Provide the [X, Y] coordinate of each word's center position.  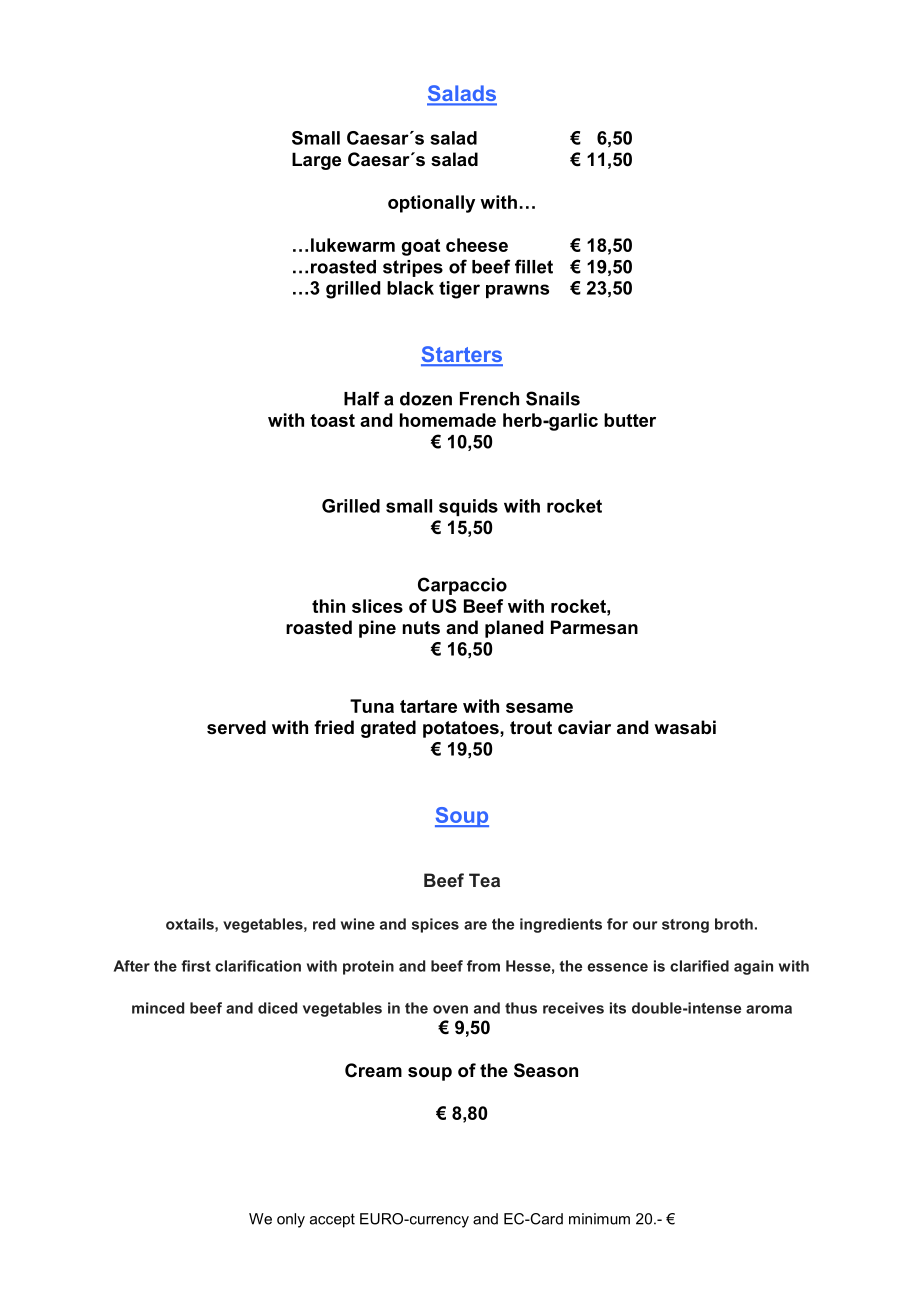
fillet [534, 266]
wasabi [685, 727]
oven [450, 1009]
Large [316, 161]
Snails [553, 398]
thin [328, 606]
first [196, 966]
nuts [421, 628]
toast [332, 420]
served [236, 727]
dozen [426, 399]
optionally [431, 204]
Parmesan [594, 627]
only [291, 1220]
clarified [699, 966]
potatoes [462, 729]
